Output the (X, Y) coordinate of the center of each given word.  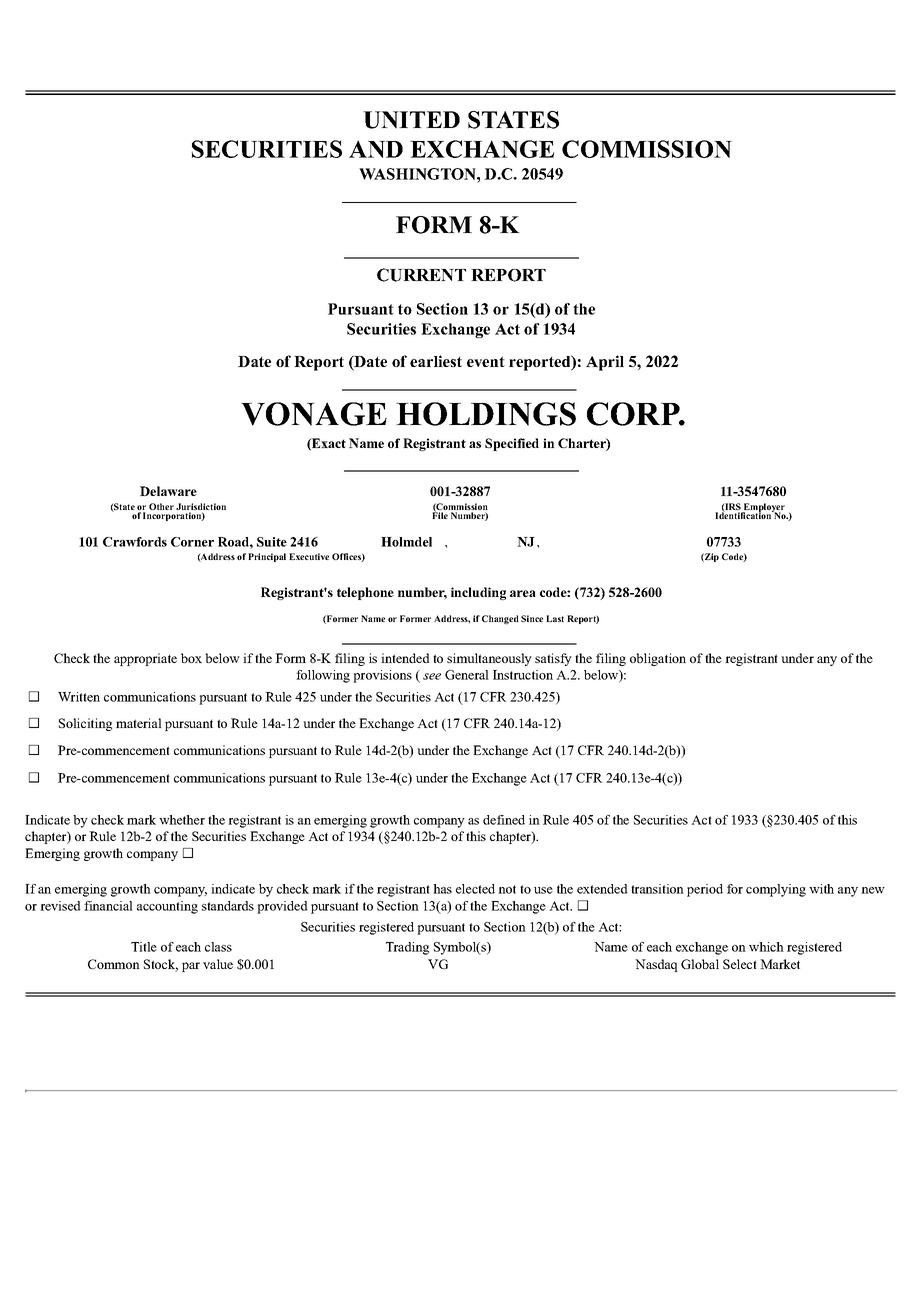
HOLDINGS (486, 414)
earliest (436, 361)
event (486, 361)
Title (144, 947)
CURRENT (421, 275)
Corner (192, 542)
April (605, 363)
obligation (658, 659)
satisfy (553, 659)
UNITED (411, 120)
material (139, 723)
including (478, 593)
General (467, 675)
